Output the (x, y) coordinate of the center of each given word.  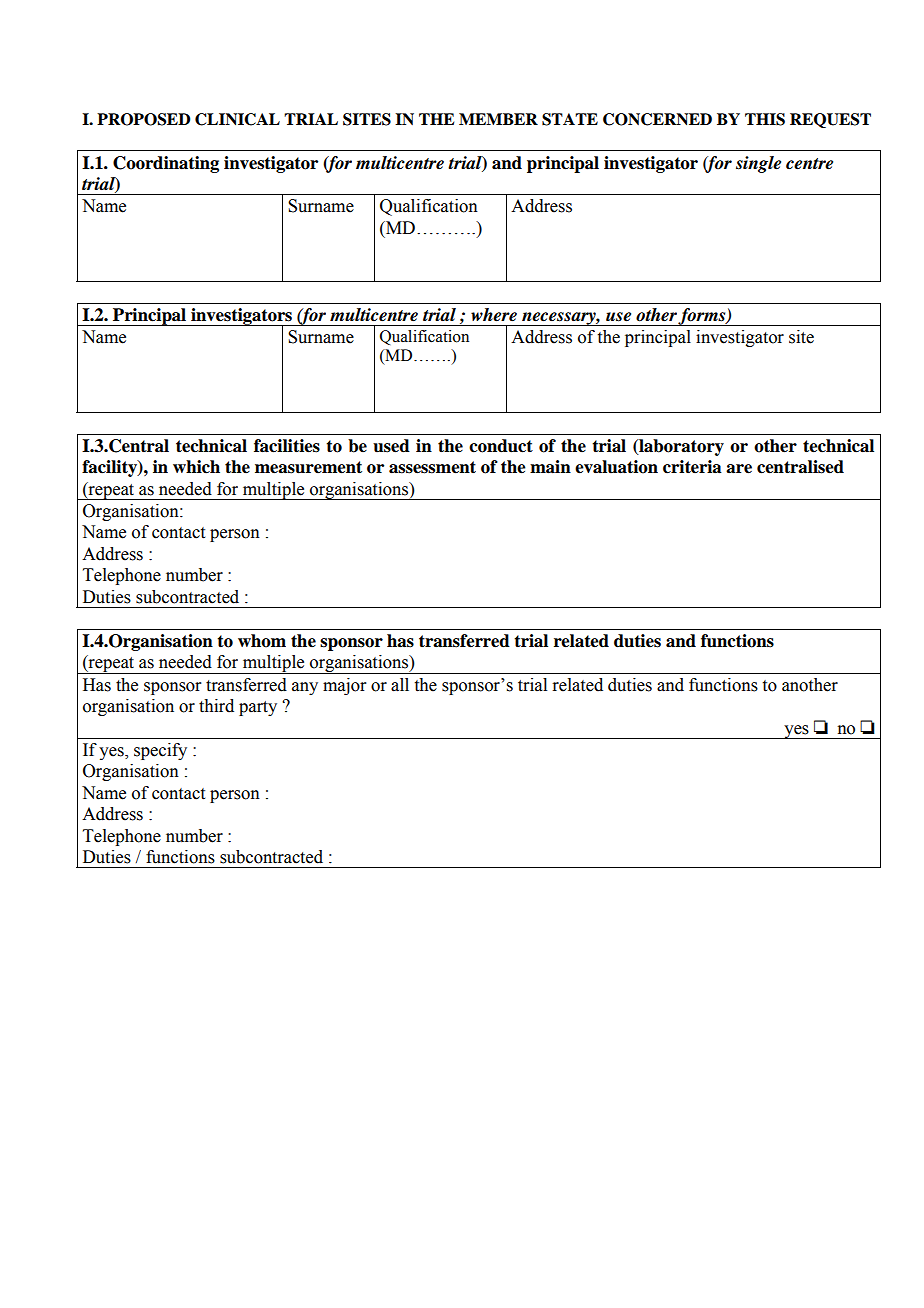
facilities (287, 446)
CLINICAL (237, 119)
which (196, 467)
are (739, 469)
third (216, 706)
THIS (765, 119)
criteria (692, 467)
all (400, 685)
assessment (432, 467)
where (494, 315)
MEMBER (498, 119)
